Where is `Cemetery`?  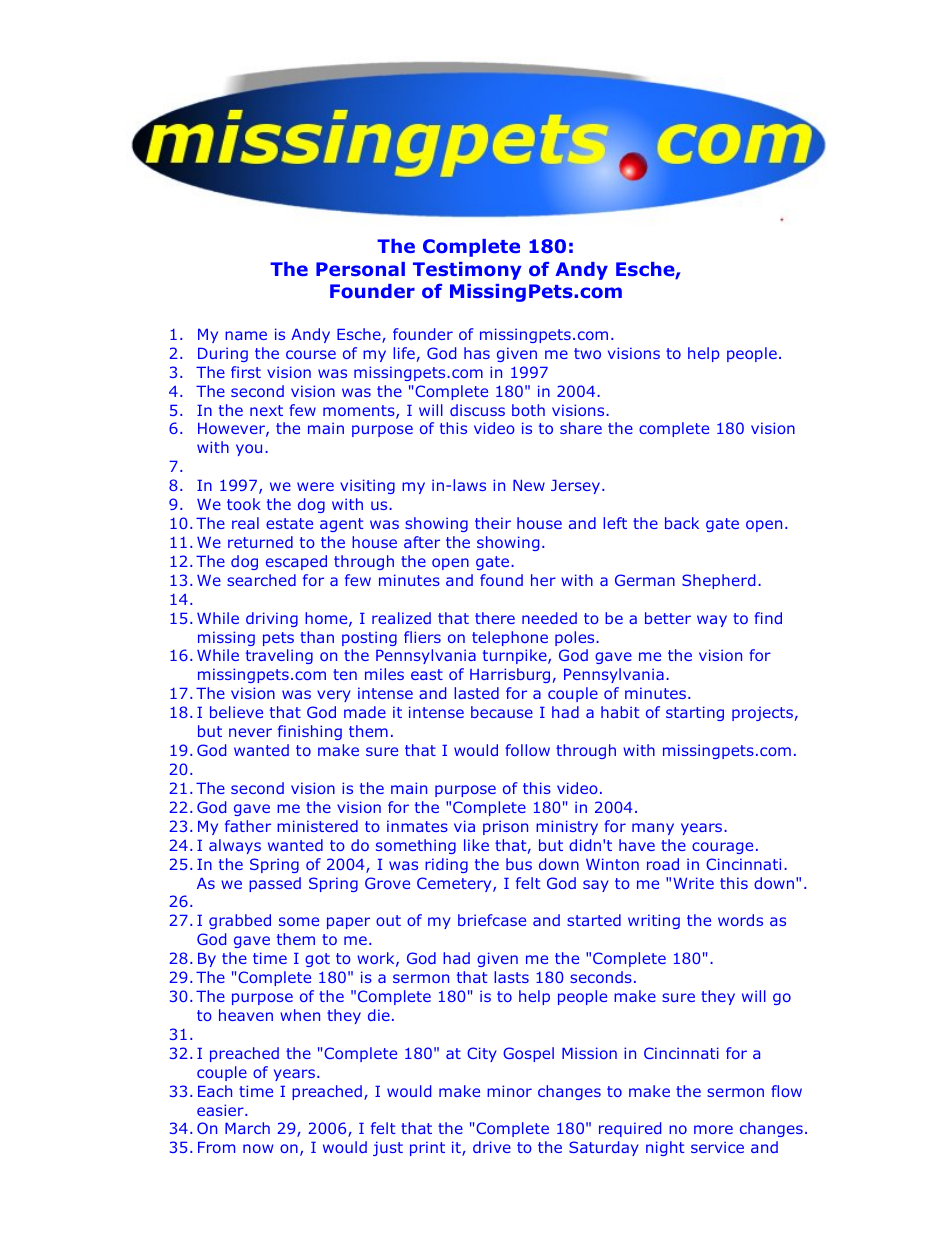
Cemetery is located at coordinates (455, 884).
